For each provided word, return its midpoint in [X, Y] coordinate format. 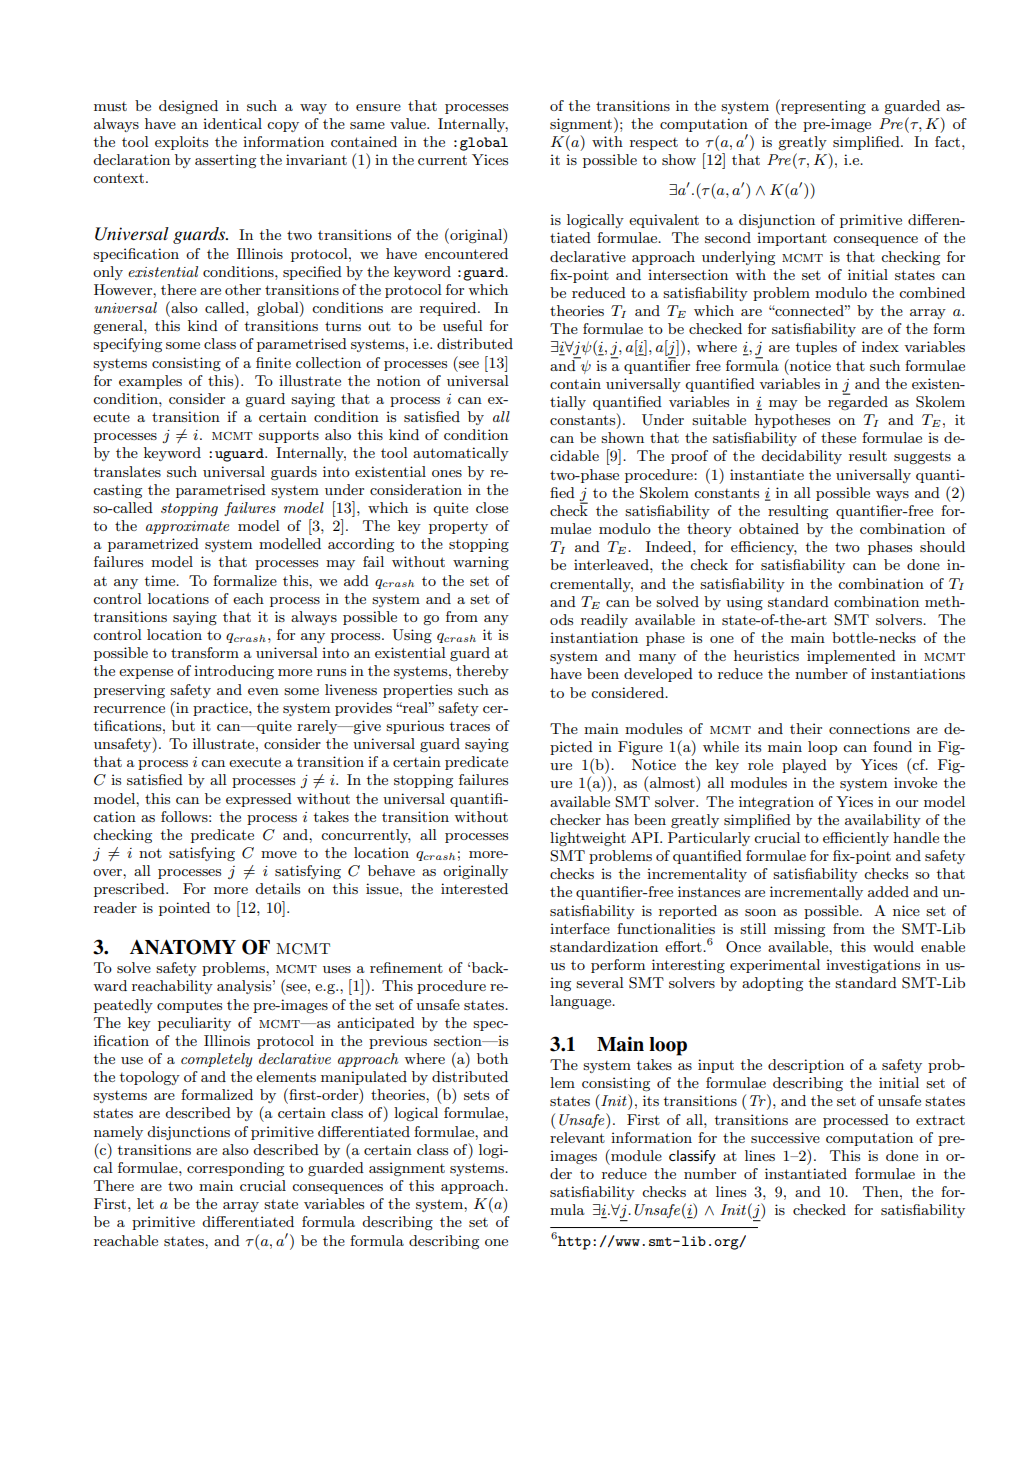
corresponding [235, 1169]
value [409, 123]
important [792, 239]
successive [785, 1137]
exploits [181, 143]
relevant [577, 1137]
